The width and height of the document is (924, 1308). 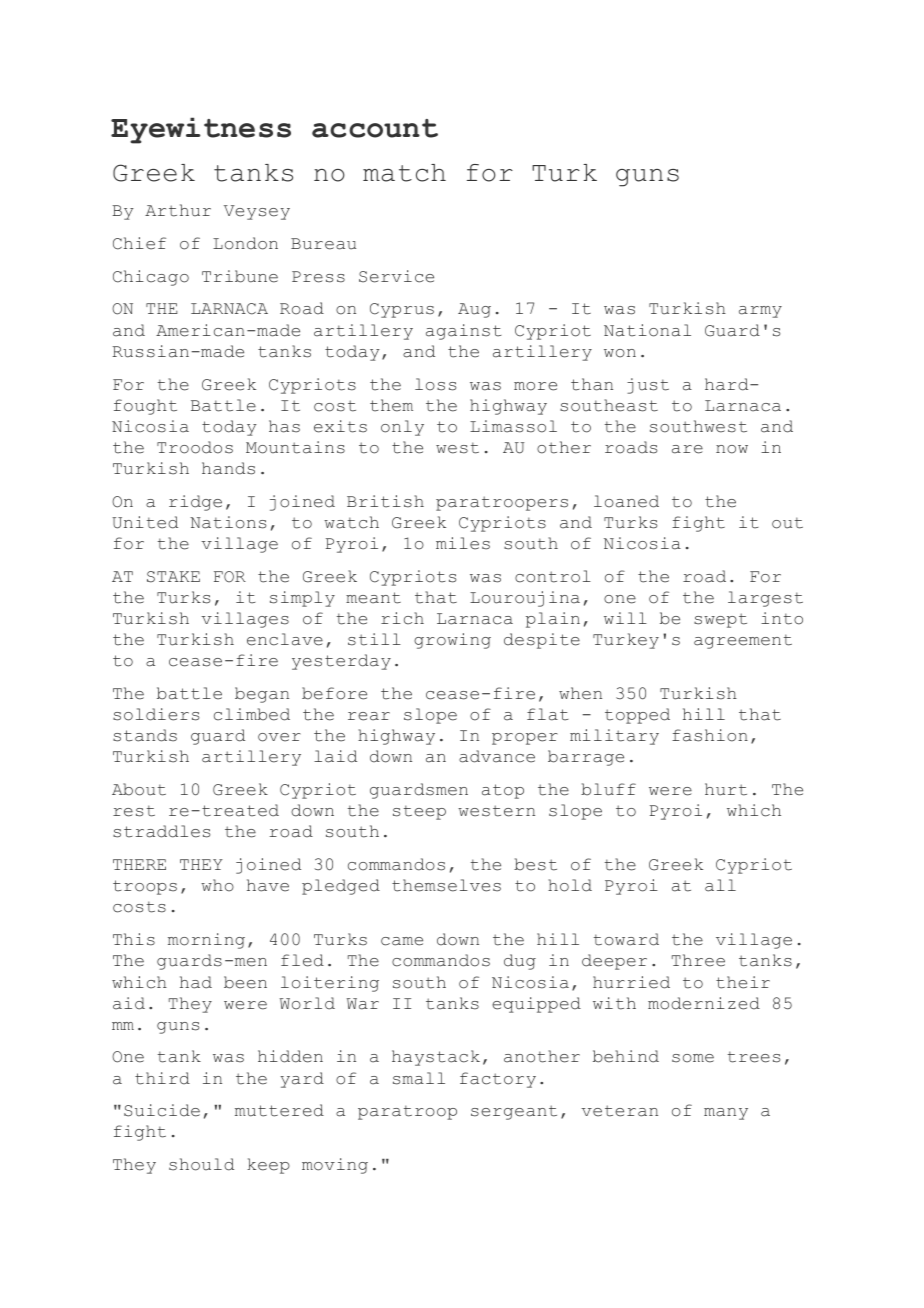 I want to click on match, so click(x=404, y=173).
